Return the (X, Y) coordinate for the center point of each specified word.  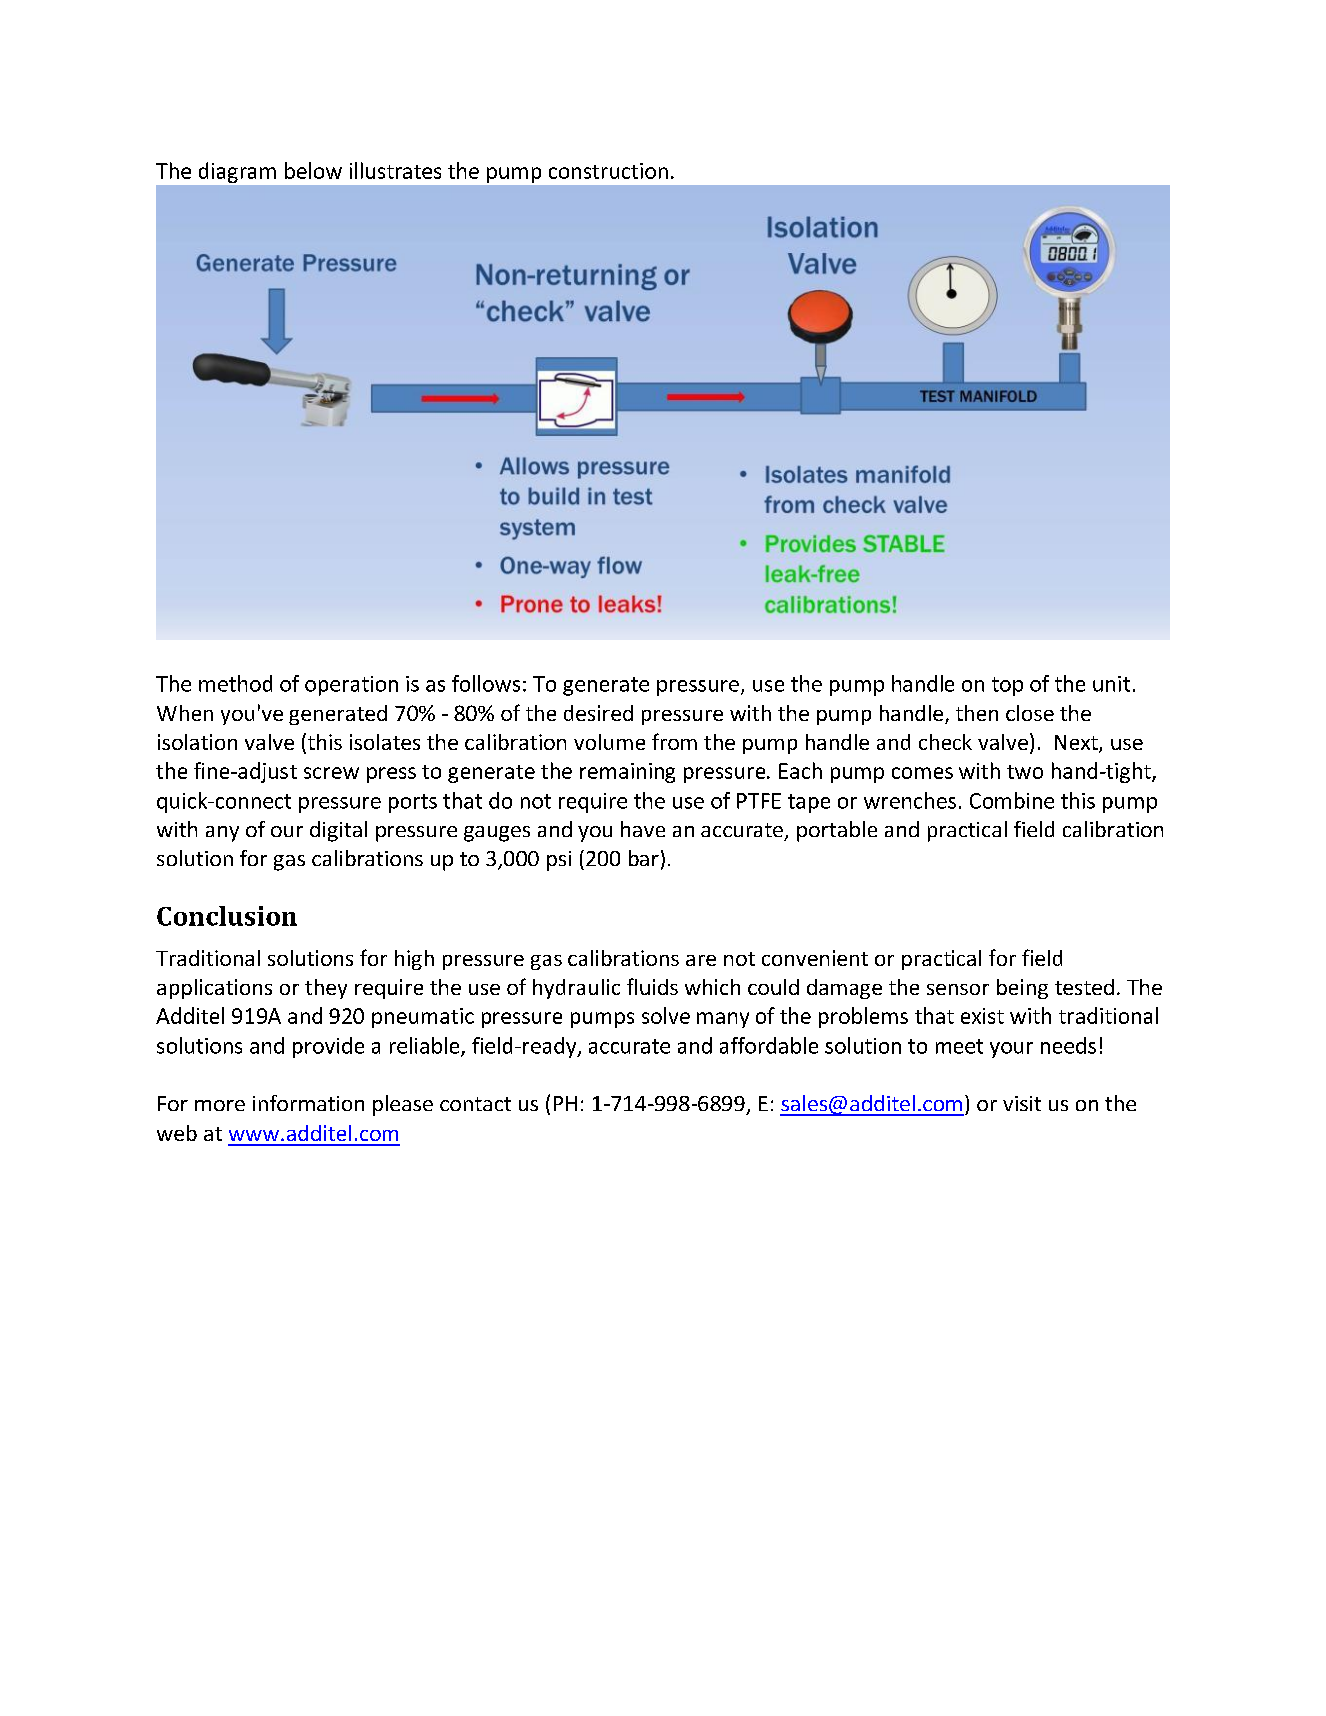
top (1007, 686)
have (643, 829)
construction (608, 171)
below (313, 170)
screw (331, 773)
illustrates (395, 170)
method (235, 683)
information (308, 1103)
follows (486, 683)
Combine (1012, 800)
